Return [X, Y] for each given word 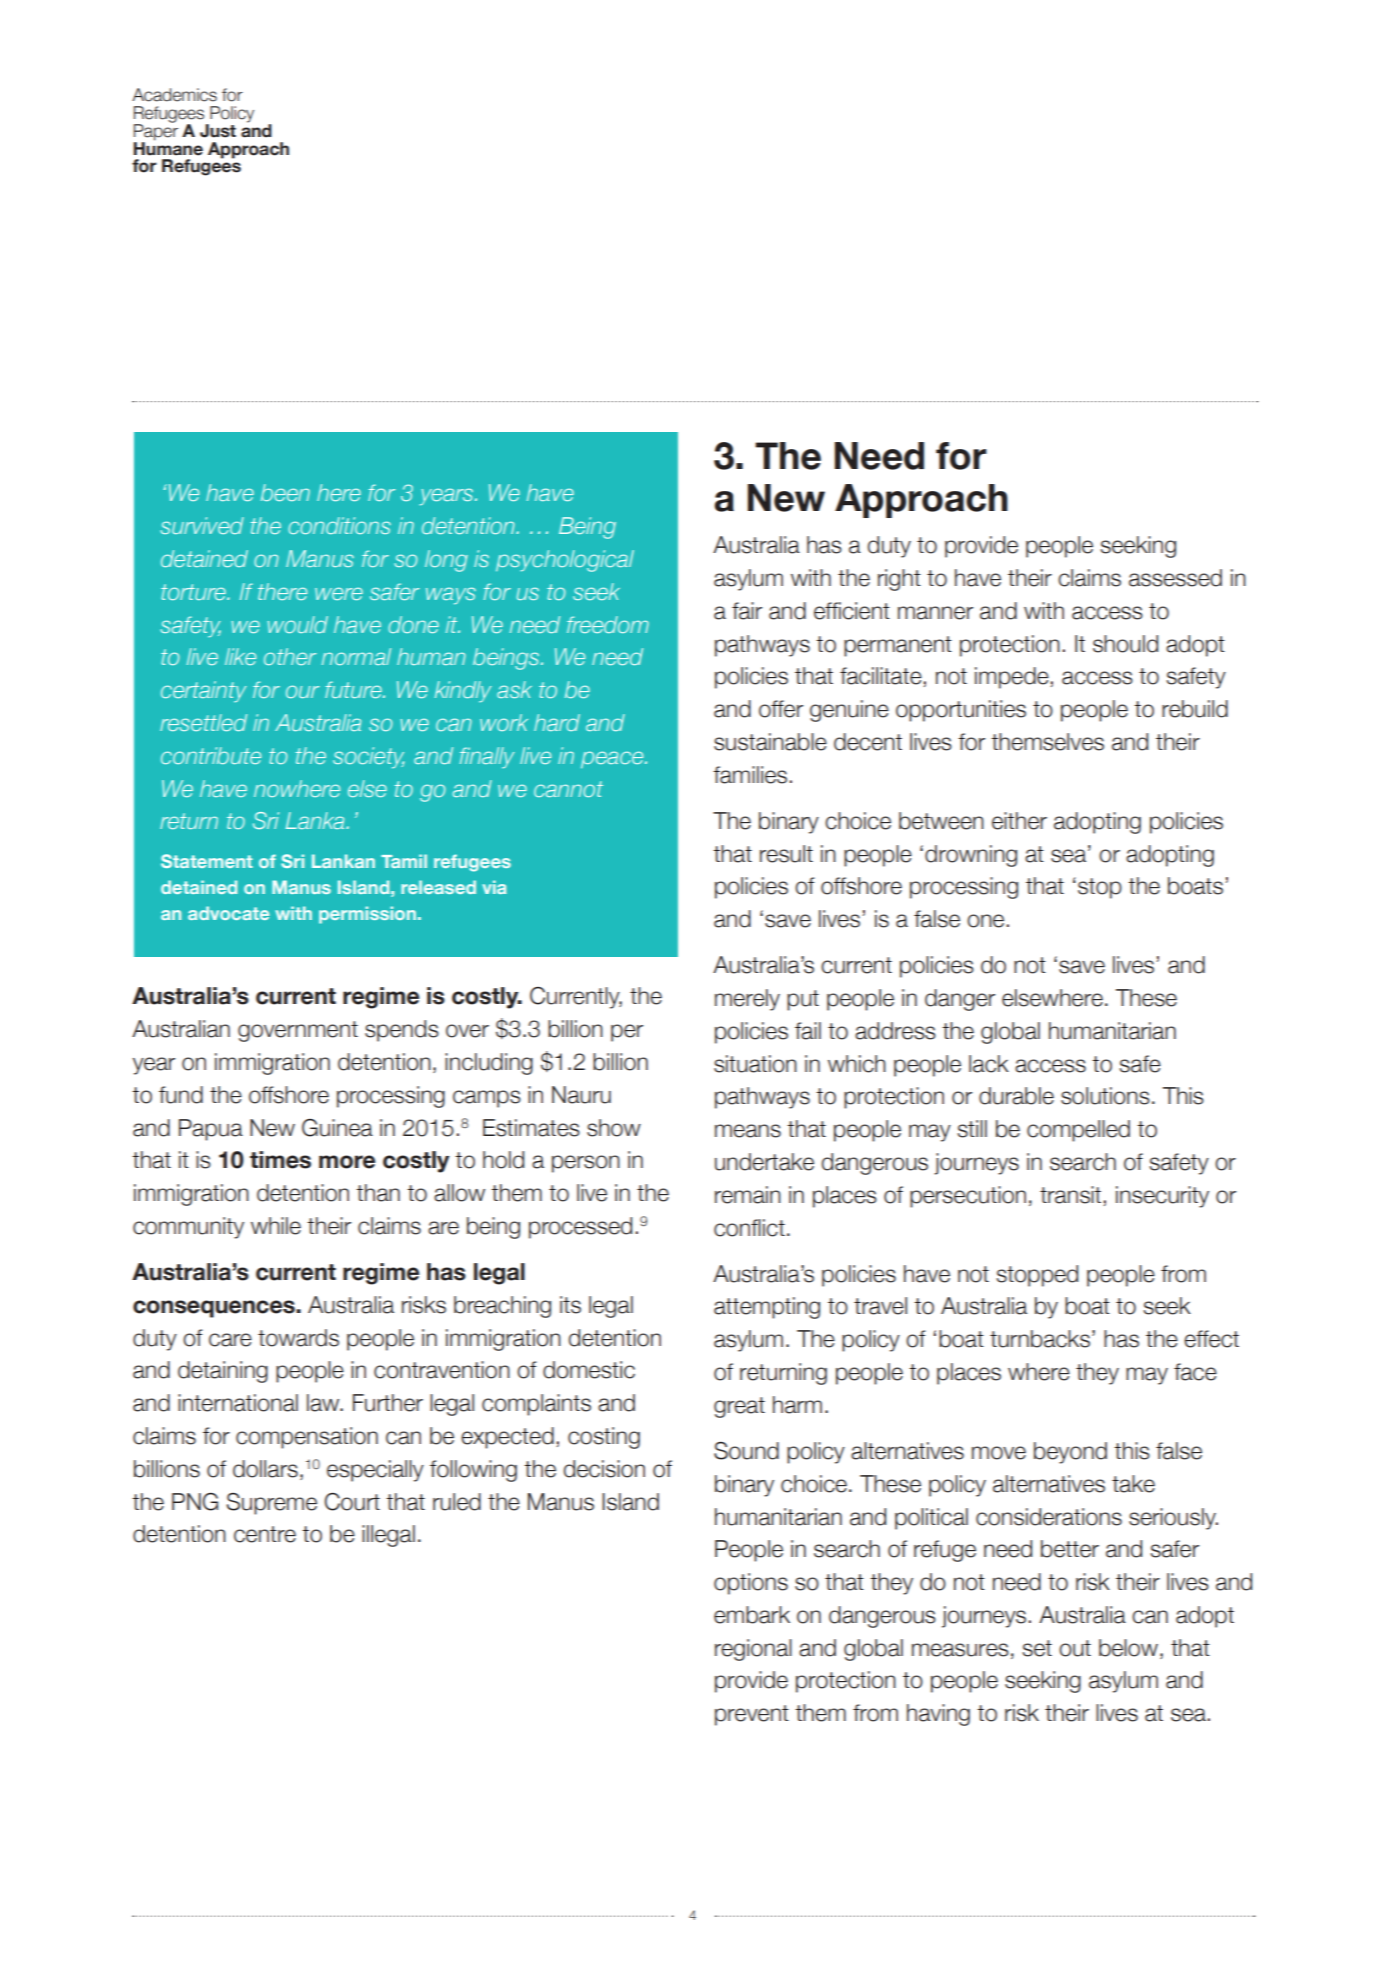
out [1075, 1648]
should [1125, 644]
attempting [767, 1308]
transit [1072, 1196]
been [285, 492]
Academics [174, 95]
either [1019, 821]
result [786, 854]
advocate [228, 913]
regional [753, 1650]
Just [218, 131]
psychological [565, 561]
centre [265, 1534]
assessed [1175, 578]
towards [298, 1338]
